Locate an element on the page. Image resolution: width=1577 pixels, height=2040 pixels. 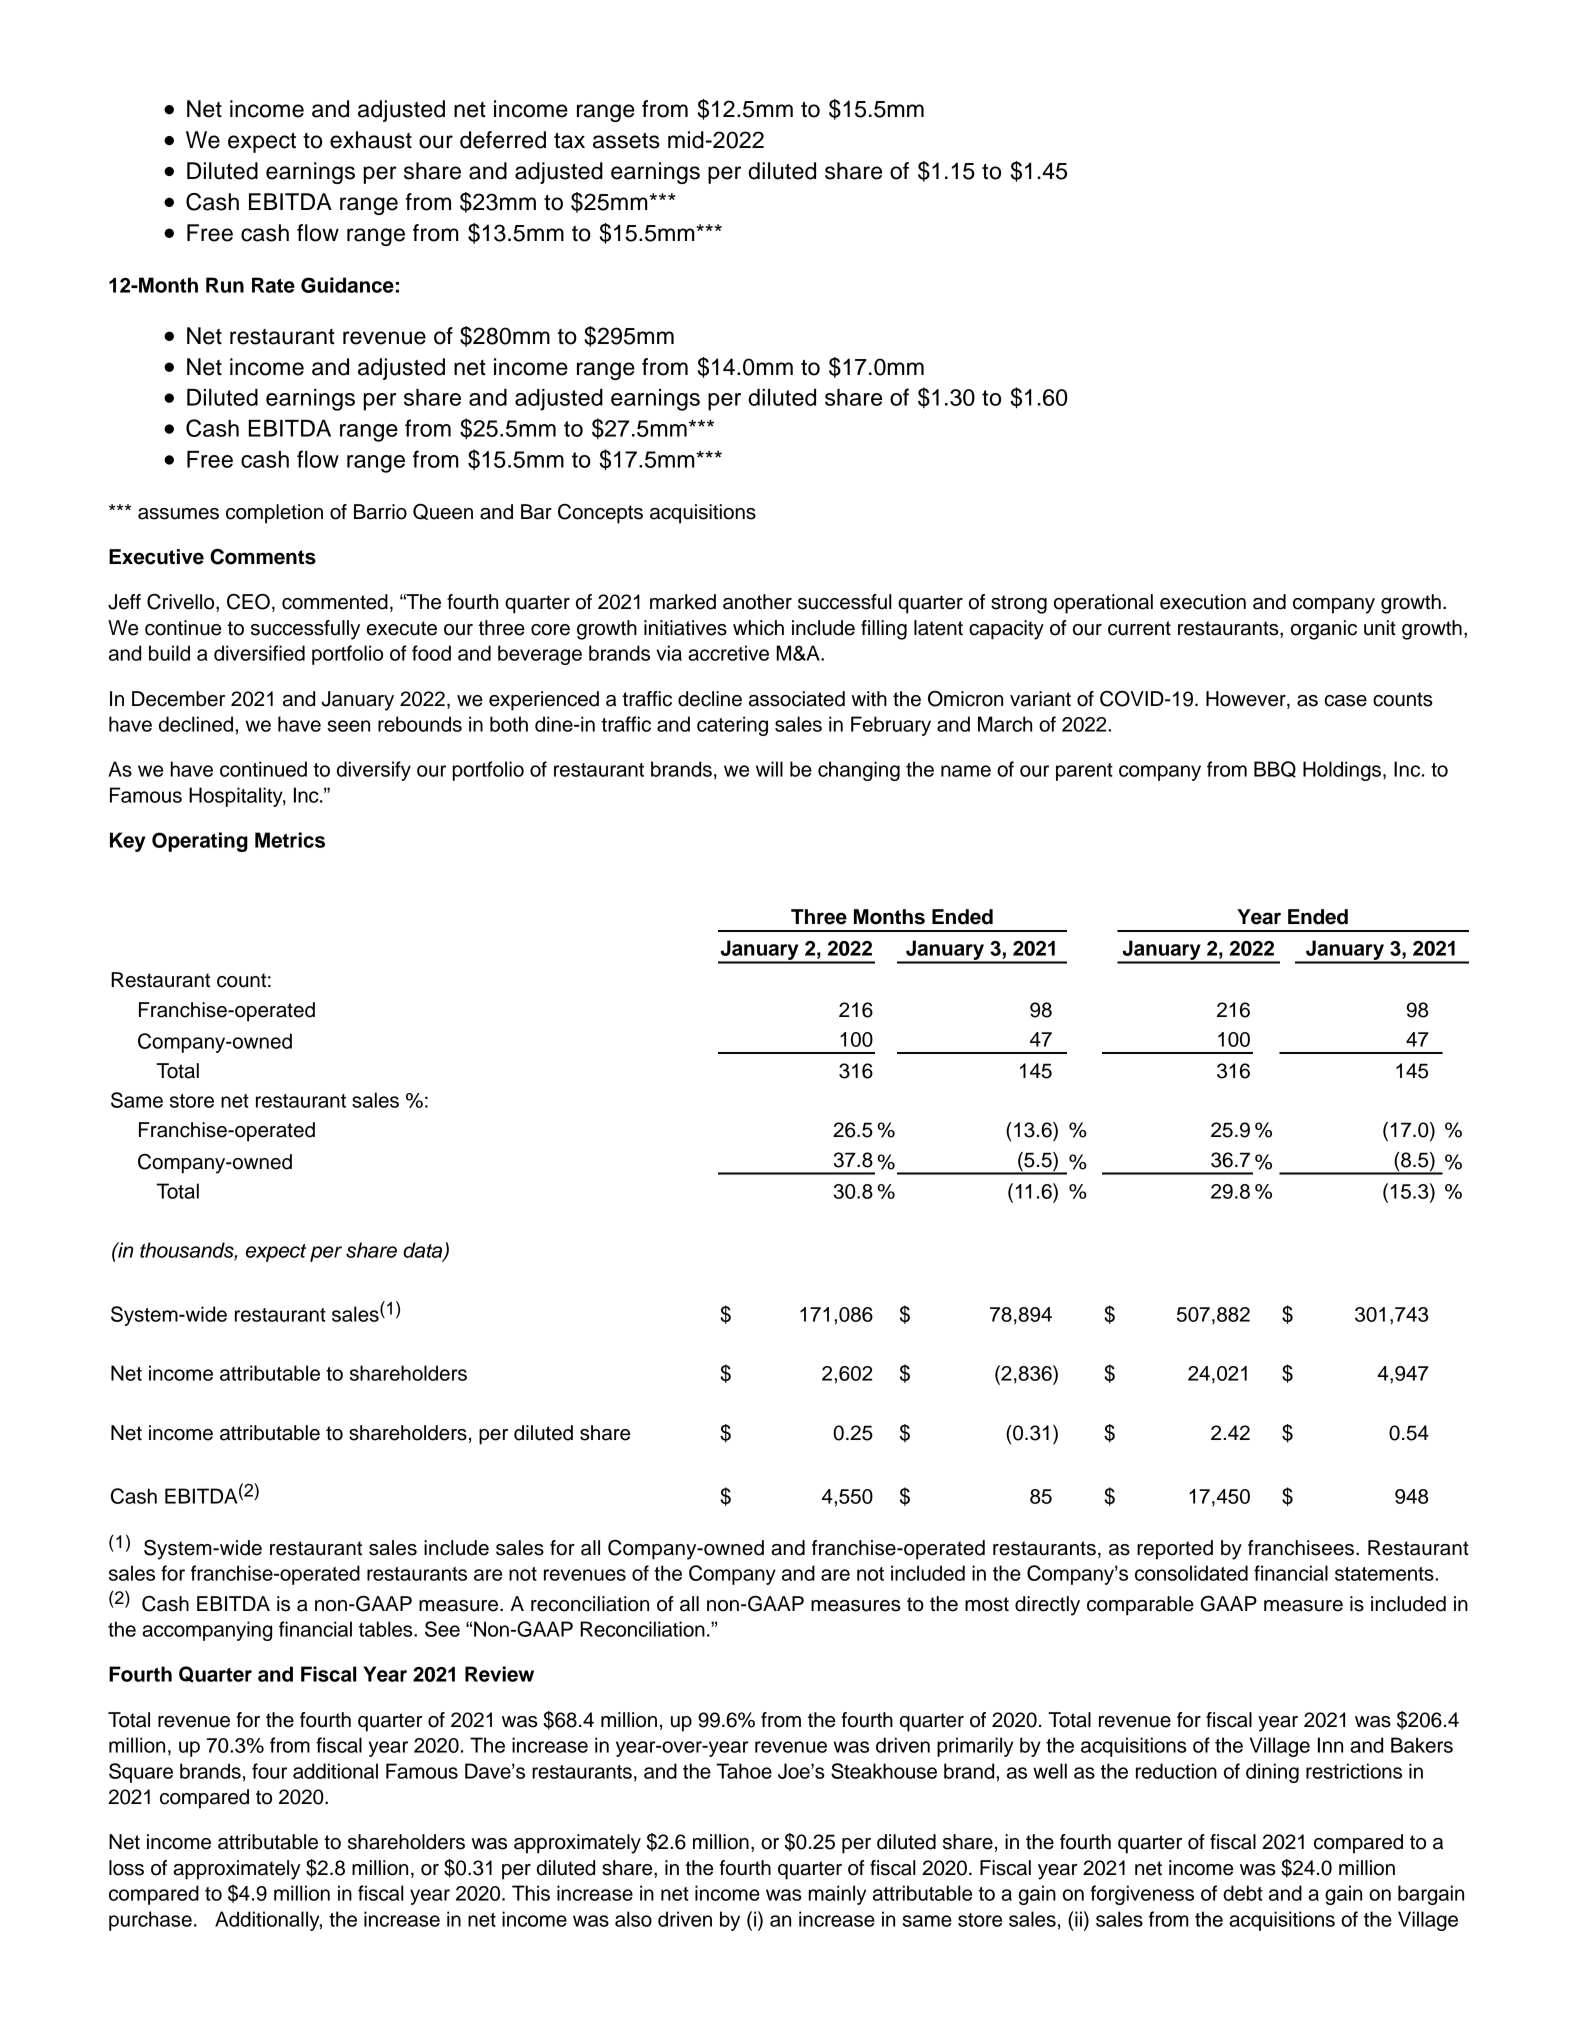
will is located at coordinates (769, 769).
